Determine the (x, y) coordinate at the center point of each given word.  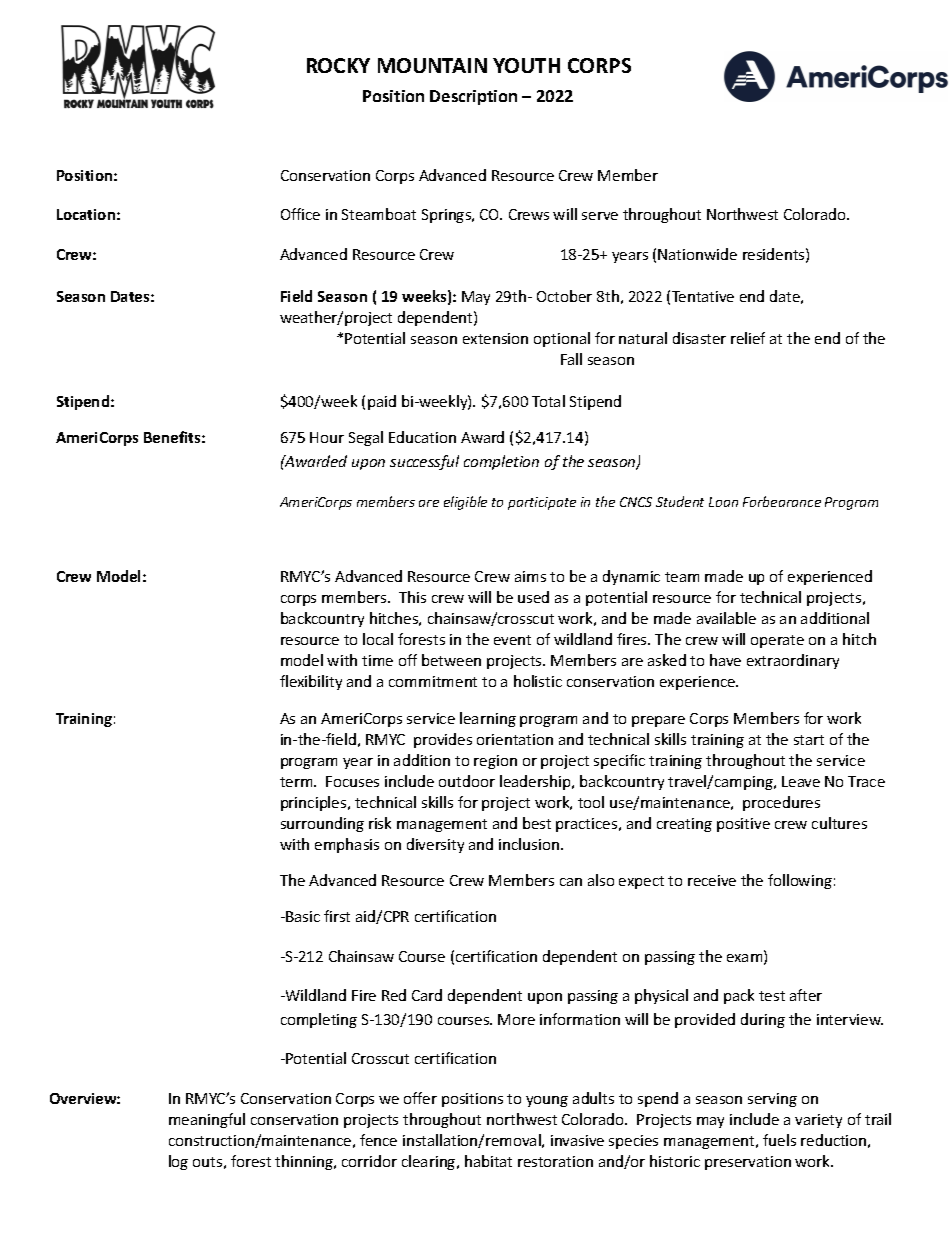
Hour (327, 437)
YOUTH (526, 65)
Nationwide (697, 254)
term (297, 782)
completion (501, 462)
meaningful (207, 1120)
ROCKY (338, 65)
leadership (536, 782)
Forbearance (782, 501)
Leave (801, 781)
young (547, 1101)
